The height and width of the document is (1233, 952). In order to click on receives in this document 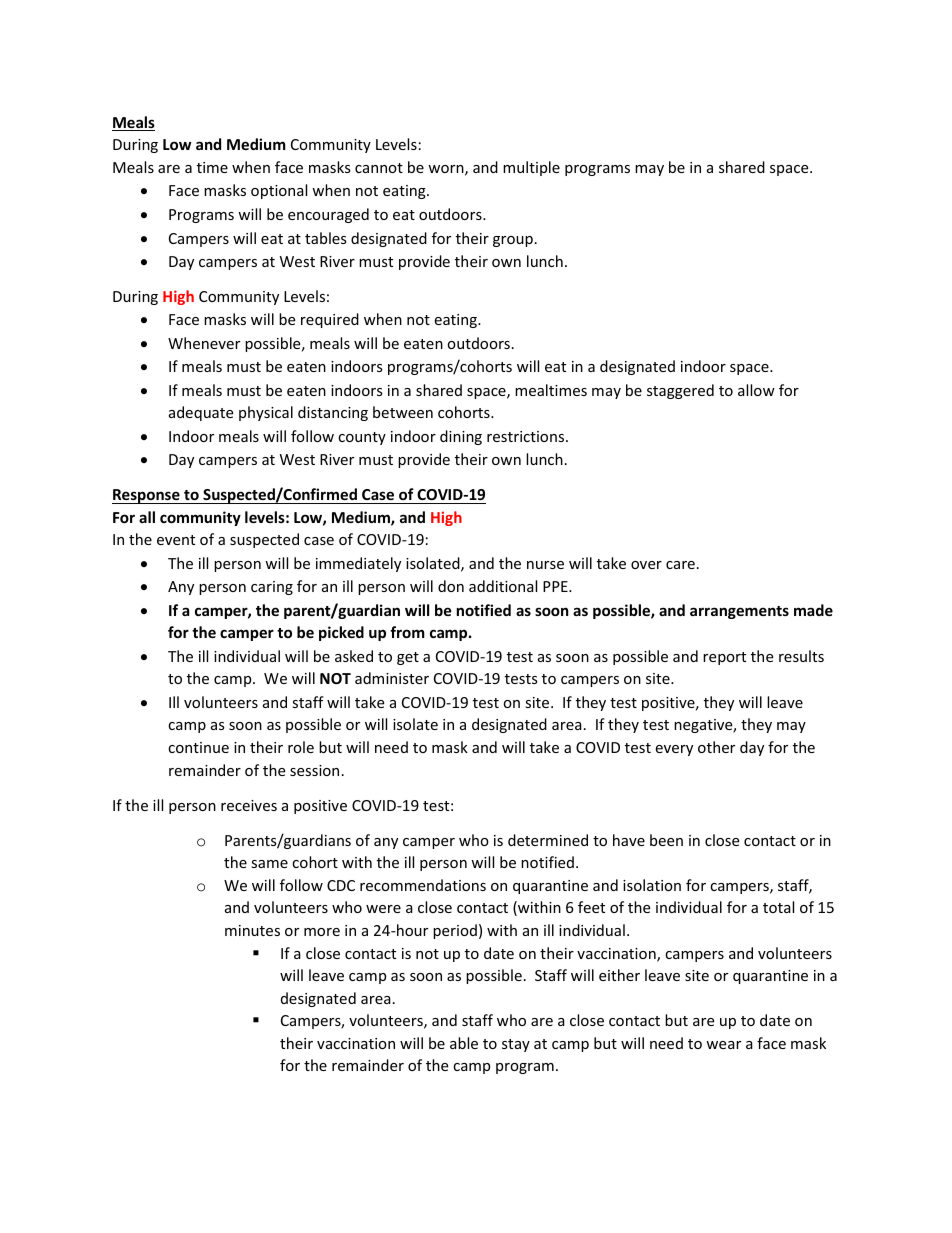, I will do `click(249, 805)`.
